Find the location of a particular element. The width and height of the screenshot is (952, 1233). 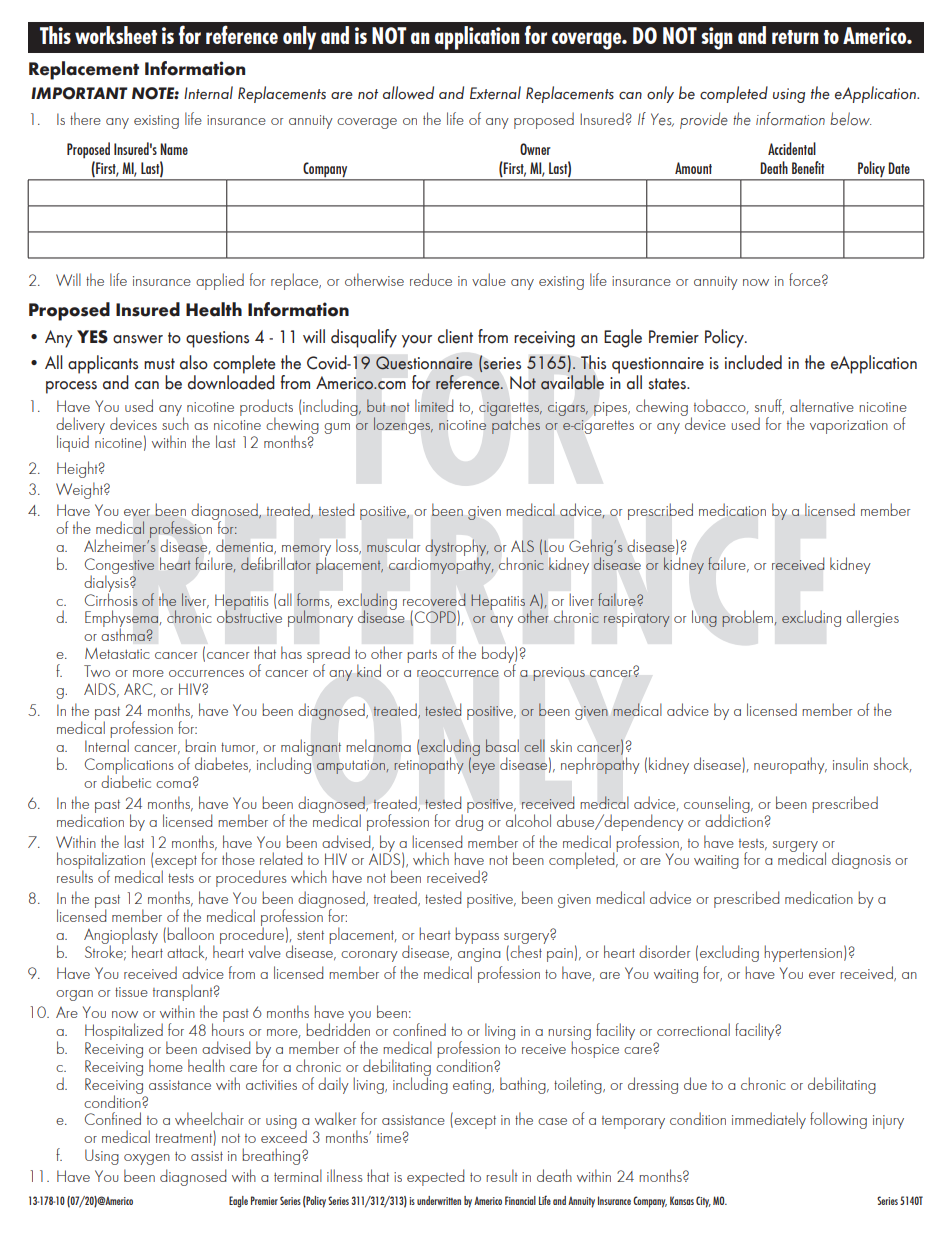

bypass is located at coordinates (477, 935).
